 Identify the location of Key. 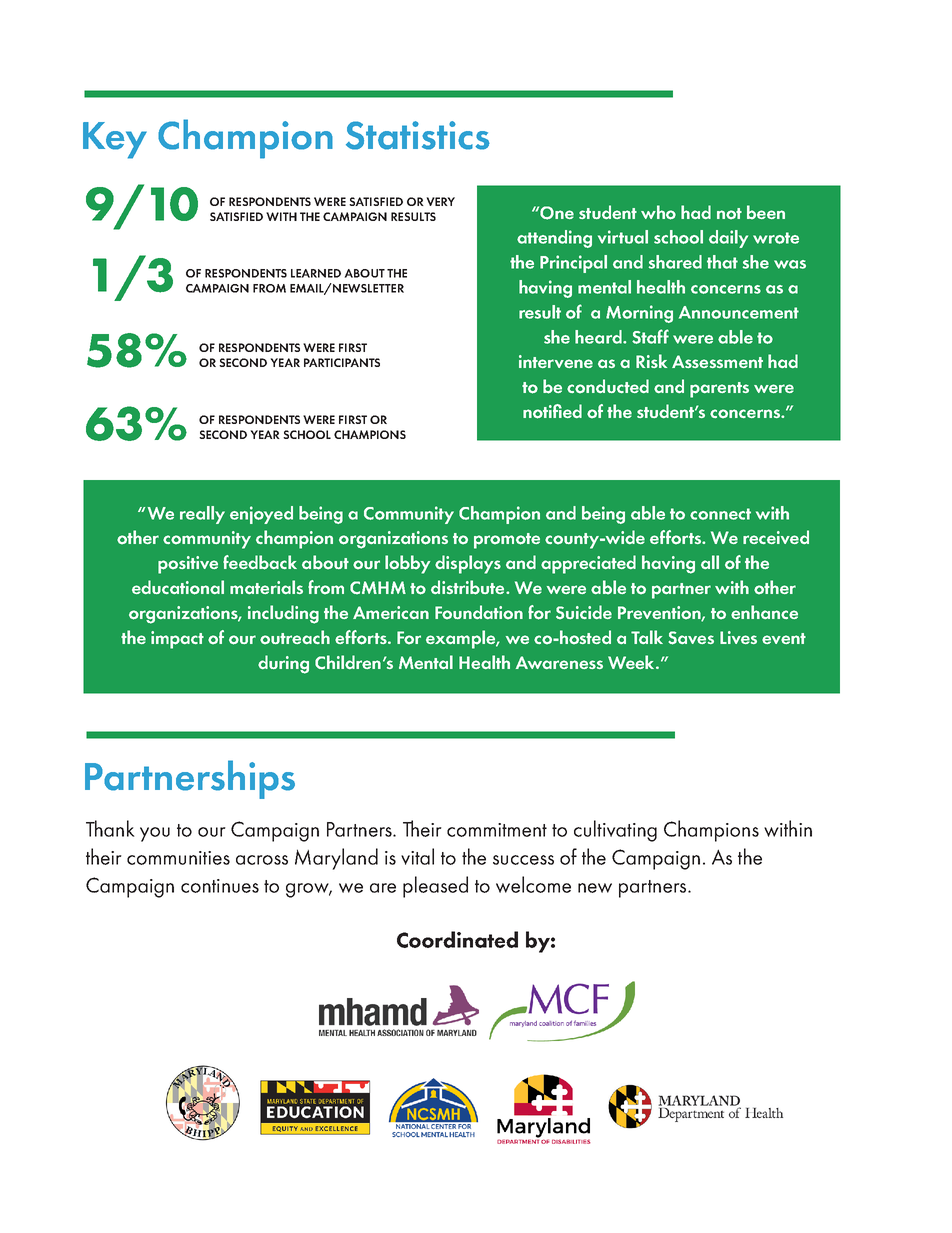
(115, 140).
